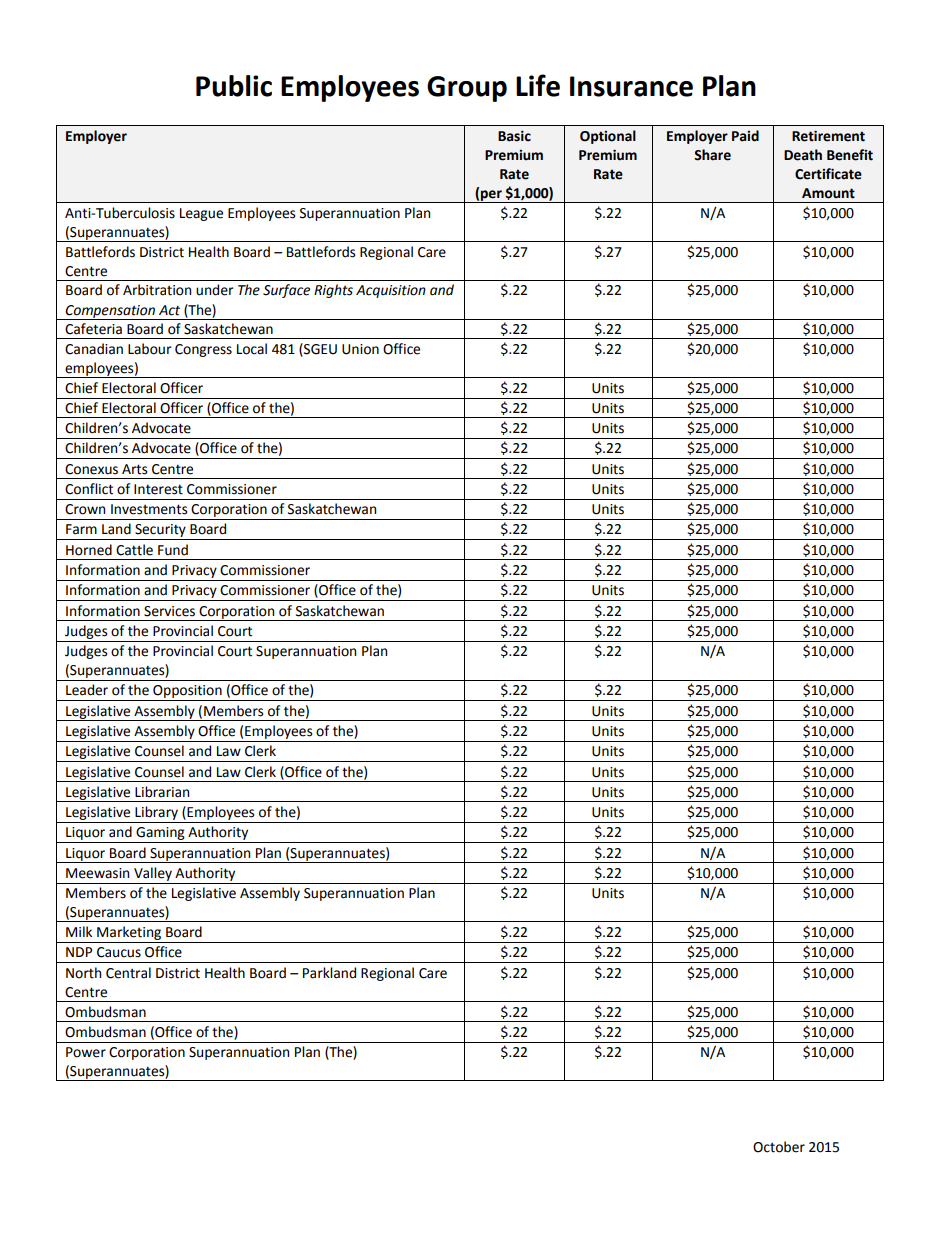  What do you see at coordinates (169, 611) in the screenshot?
I see `Services` at bounding box center [169, 611].
